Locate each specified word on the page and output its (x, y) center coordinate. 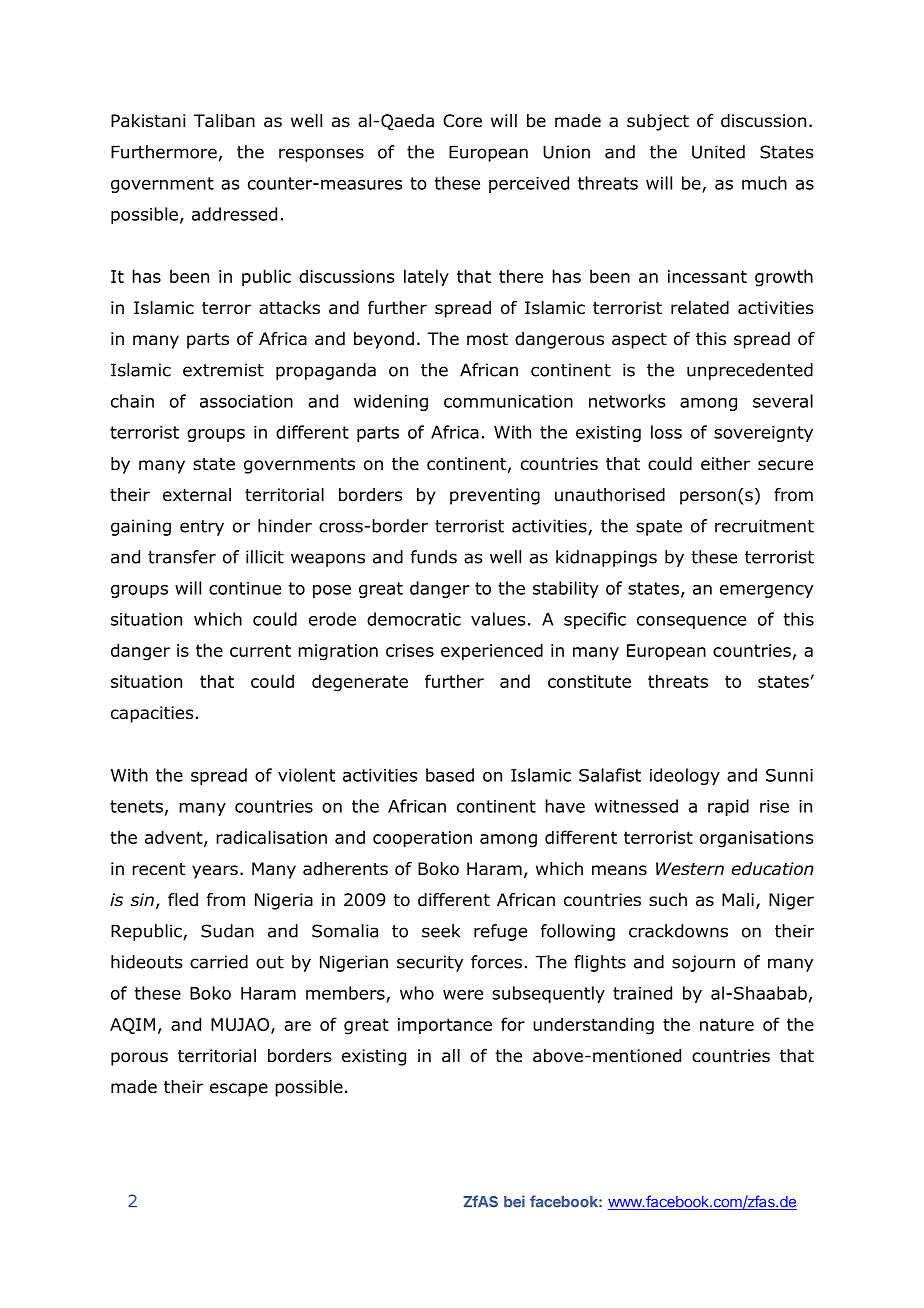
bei (514, 1201)
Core (462, 121)
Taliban (224, 121)
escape (239, 1090)
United (718, 152)
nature (727, 1024)
